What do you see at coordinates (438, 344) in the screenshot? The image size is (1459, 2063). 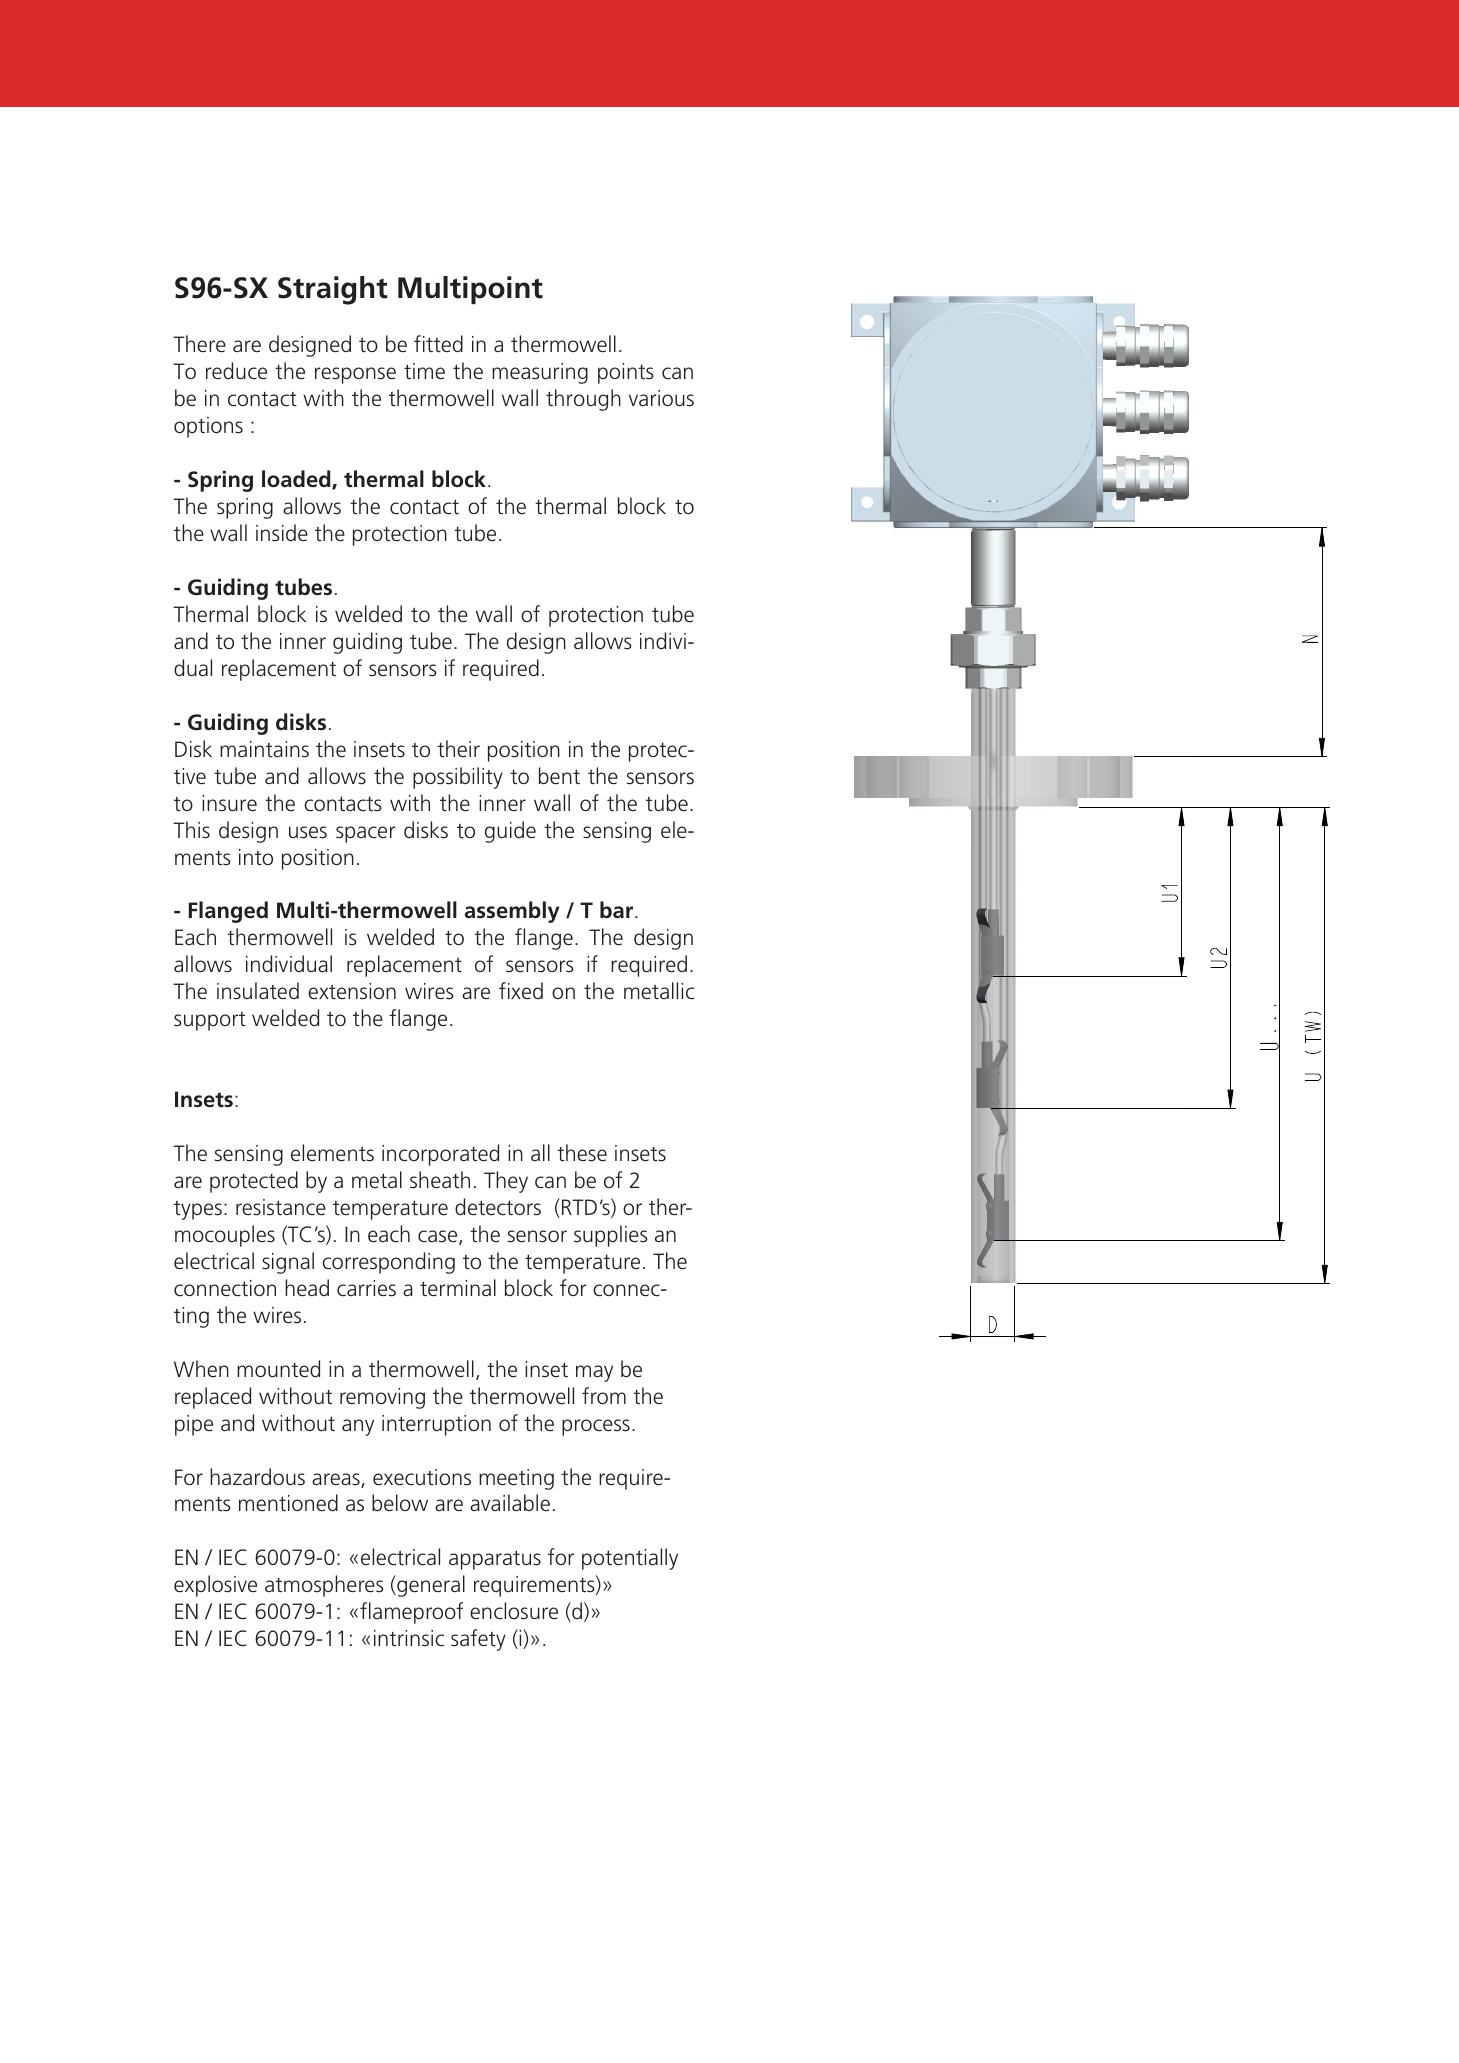 I see `fitted` at bounding box center [438, 344].
